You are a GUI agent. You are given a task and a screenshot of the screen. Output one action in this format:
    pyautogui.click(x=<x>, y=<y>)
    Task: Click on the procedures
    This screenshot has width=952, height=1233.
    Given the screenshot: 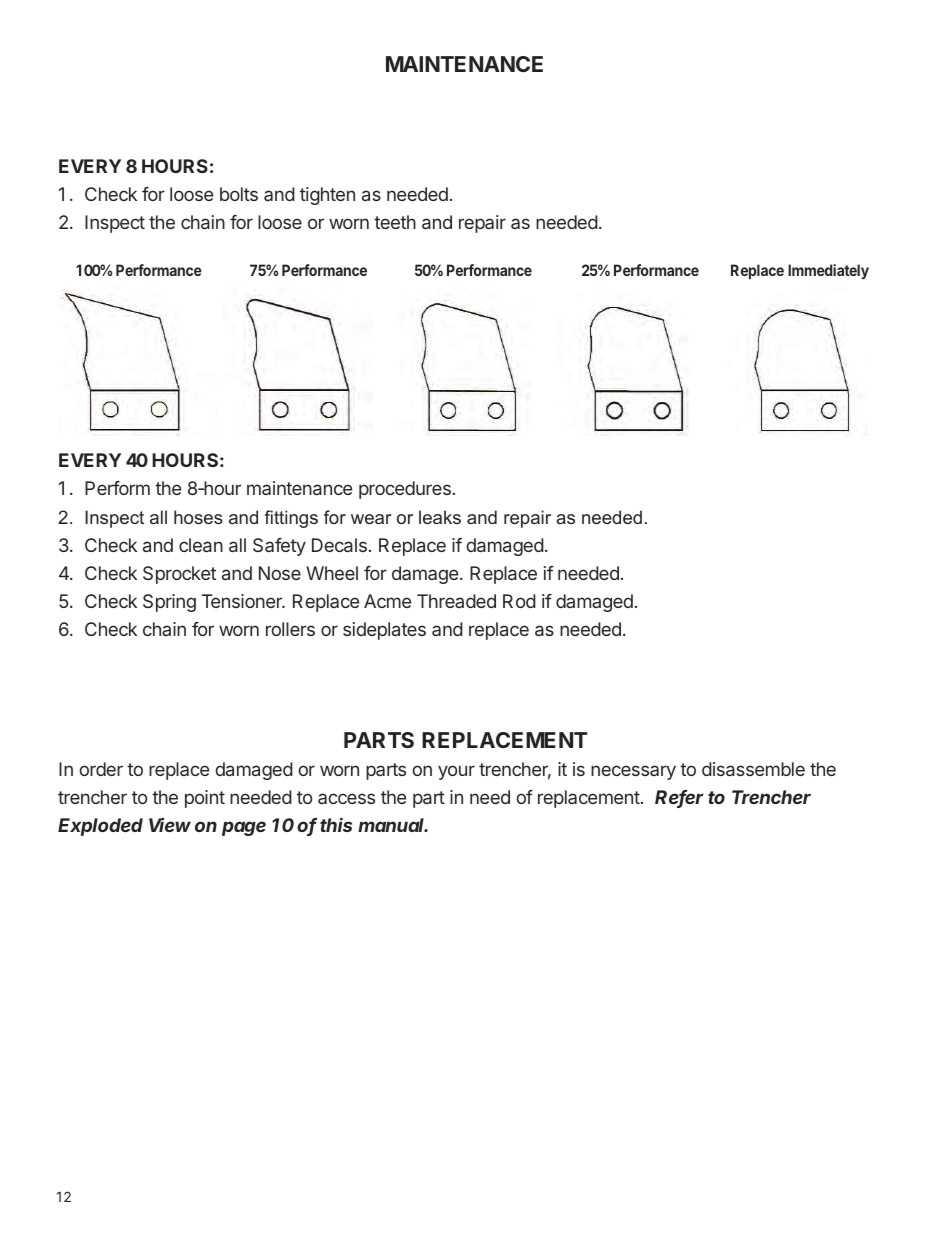 What is the action you would take?
    pyautogui.click(x=405, y=490)
